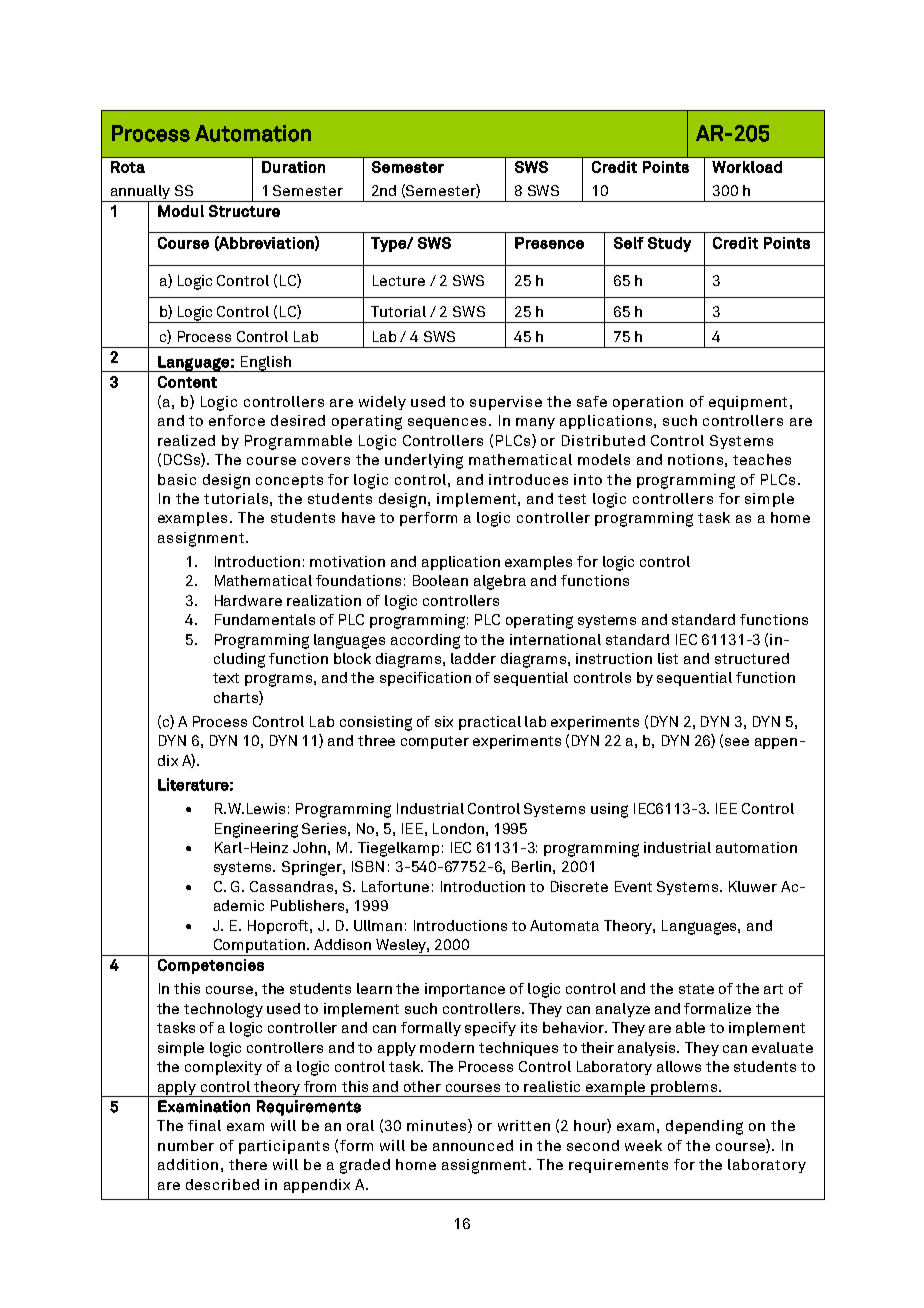 The height and width of the image is (1308, 924). I want to click on Type, so click(389, 244).
